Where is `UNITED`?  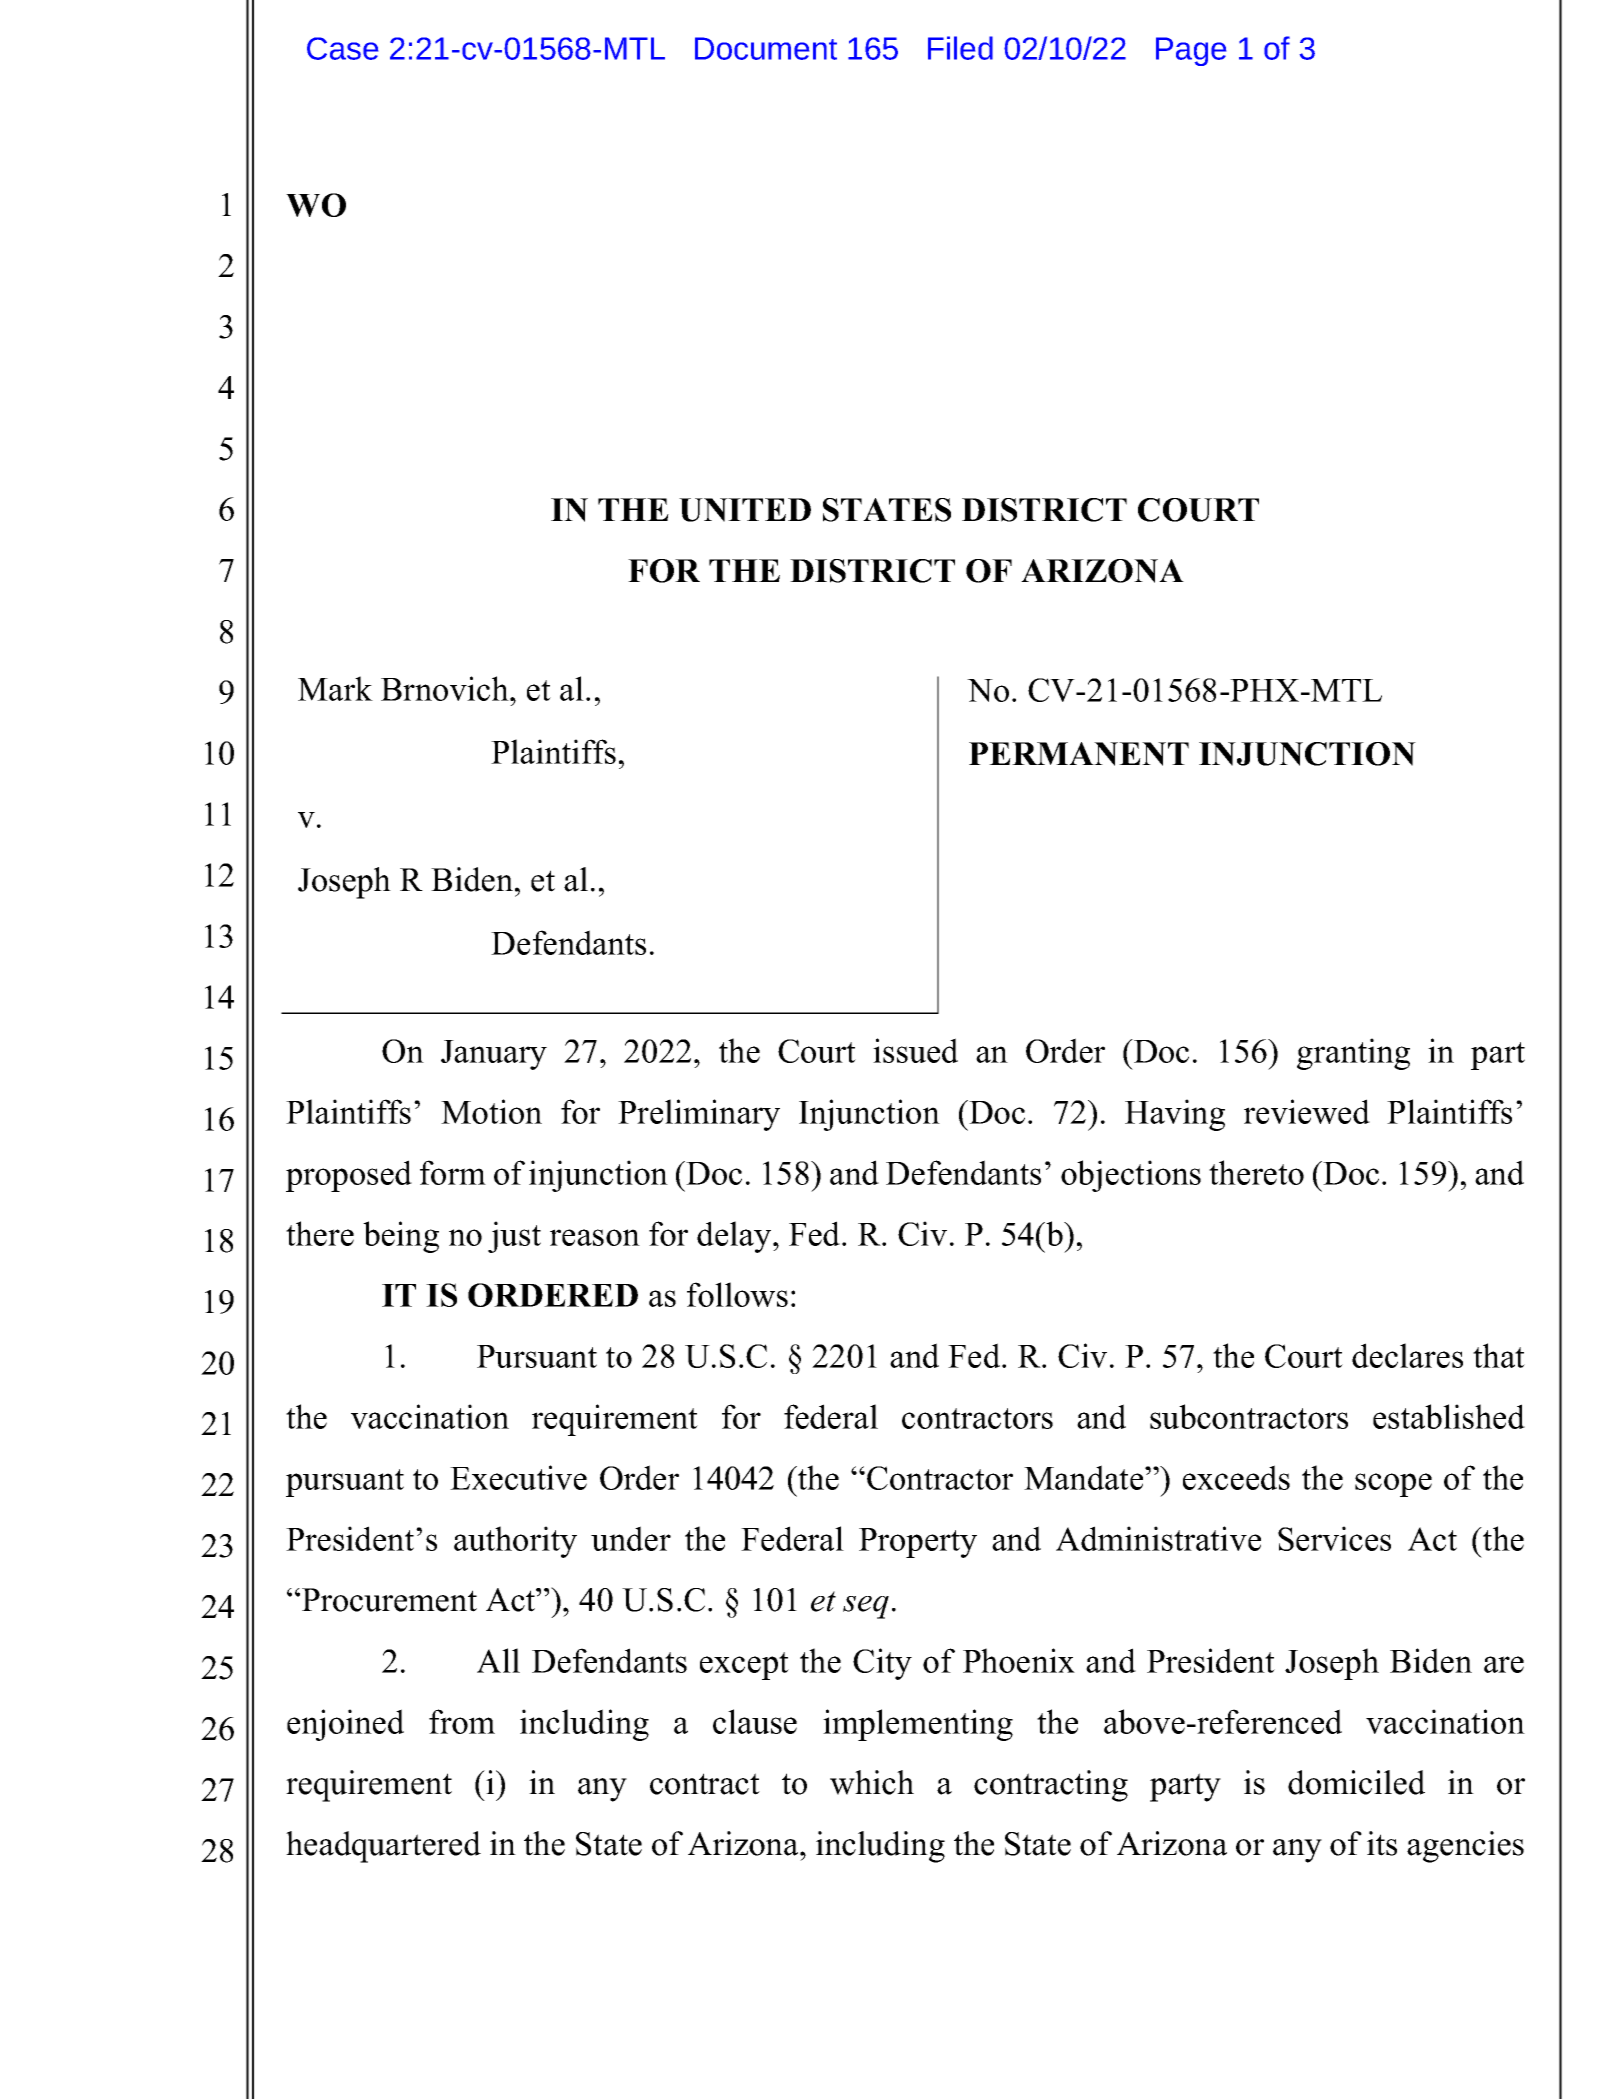
UNITED is located at coordinates (745, 510).
